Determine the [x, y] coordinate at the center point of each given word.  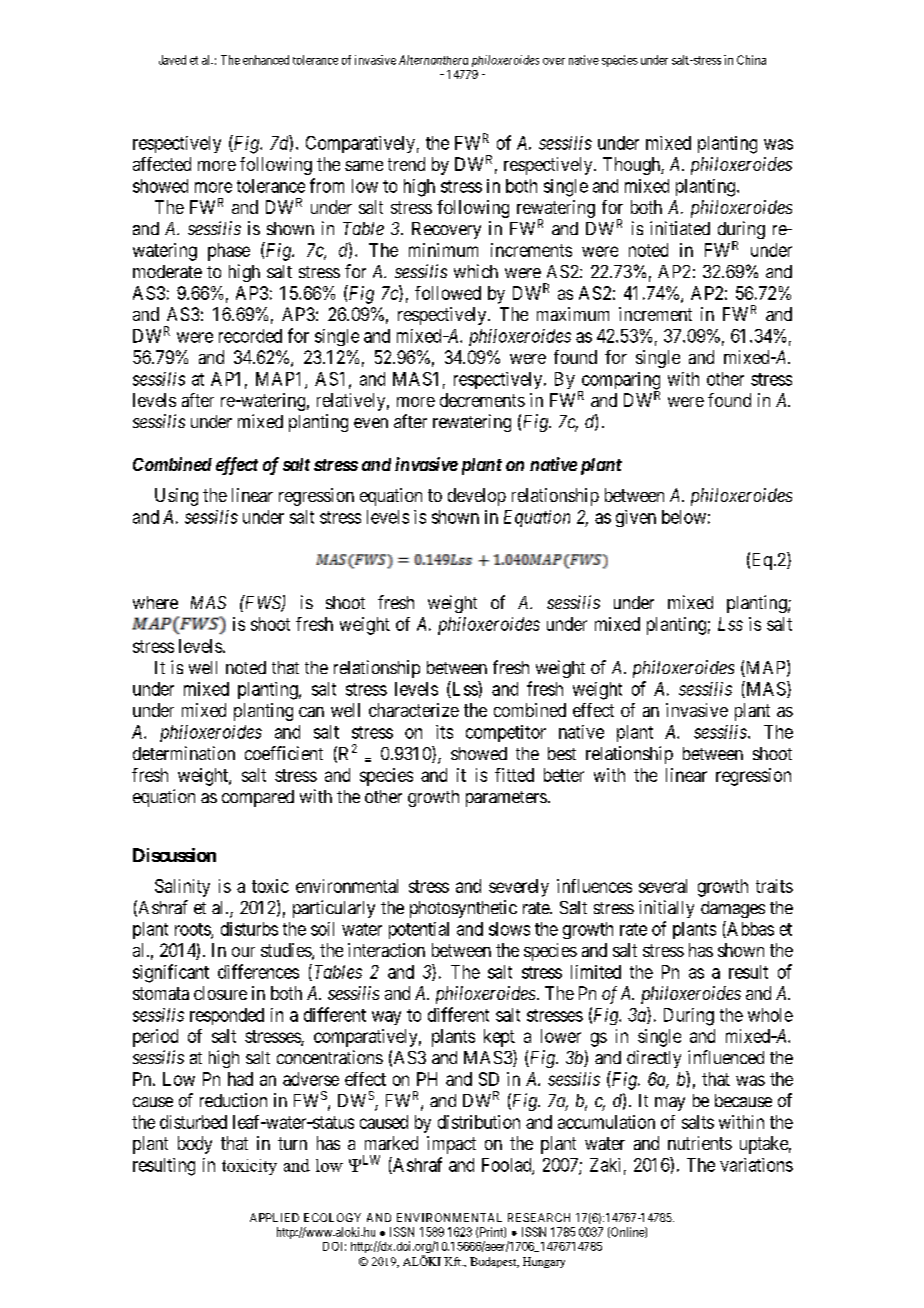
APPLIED [274, 1217]
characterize [414, 710]
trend [406, 164]
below [684, 517]
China [751, 60]
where [155, 602]
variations [756, 1165]
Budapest [494, 1262]
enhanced [266, 60]
